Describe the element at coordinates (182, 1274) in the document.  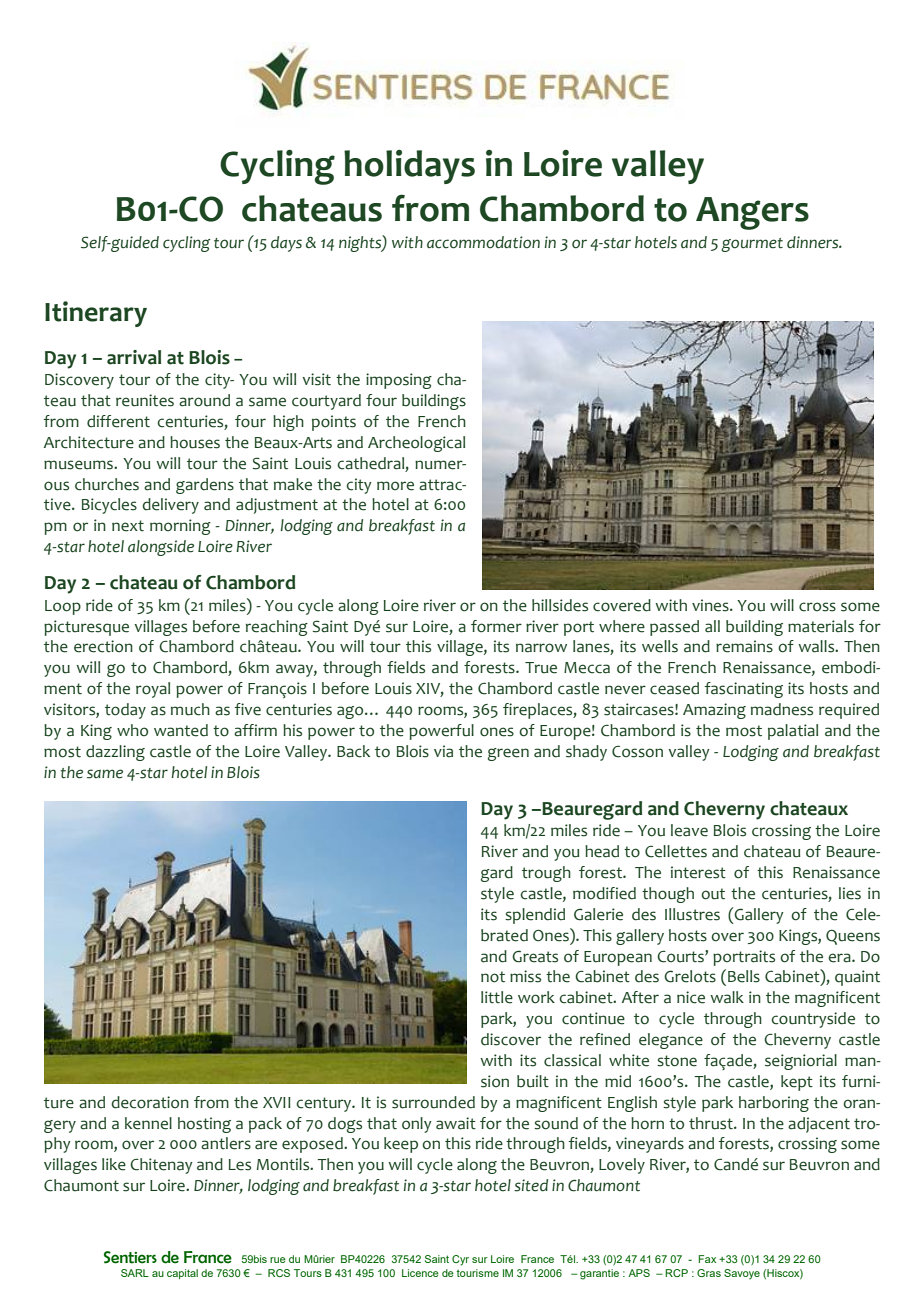
I see `capital` at that location.
